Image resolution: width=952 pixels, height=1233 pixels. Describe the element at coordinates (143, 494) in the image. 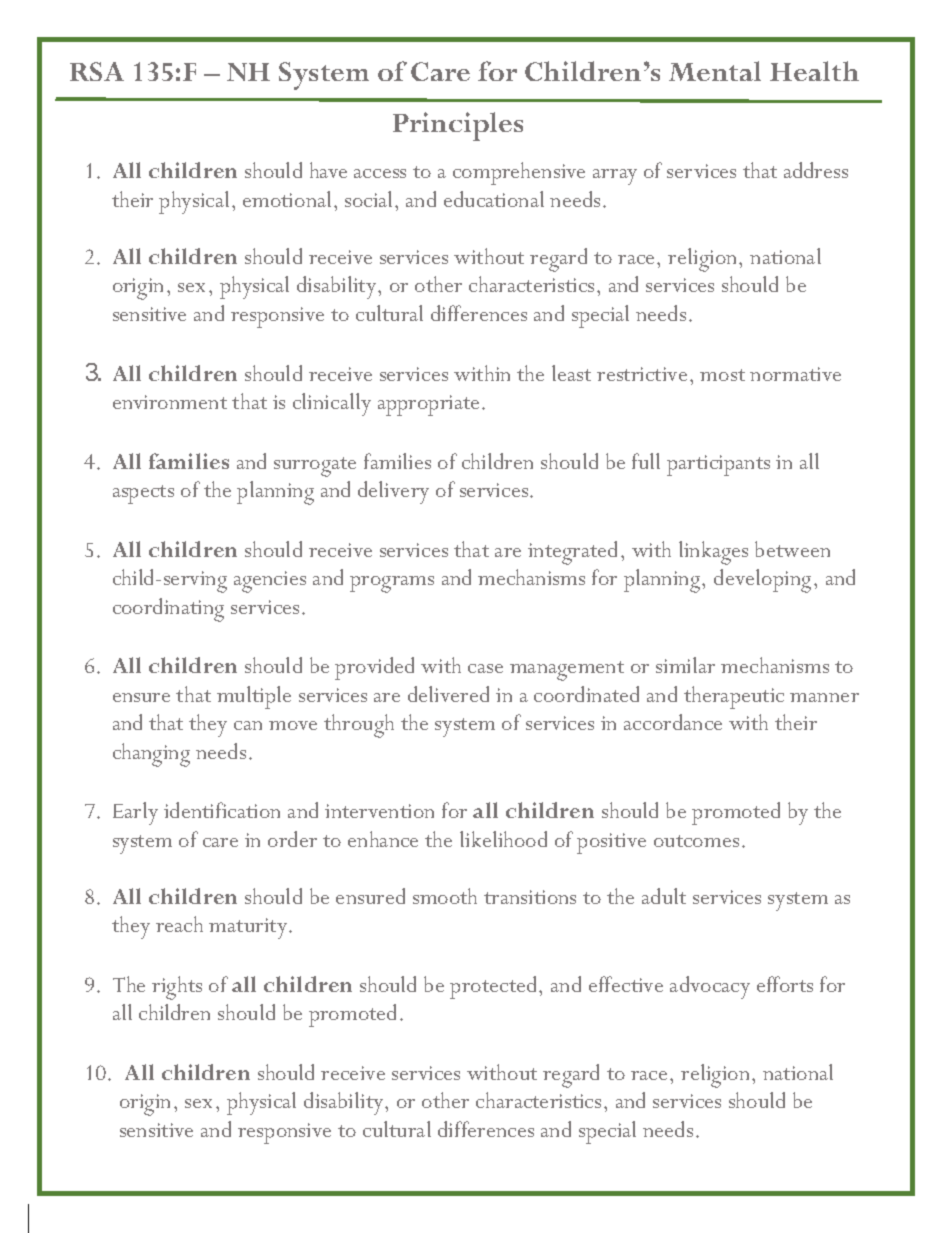

I see `aspects` at that location.
